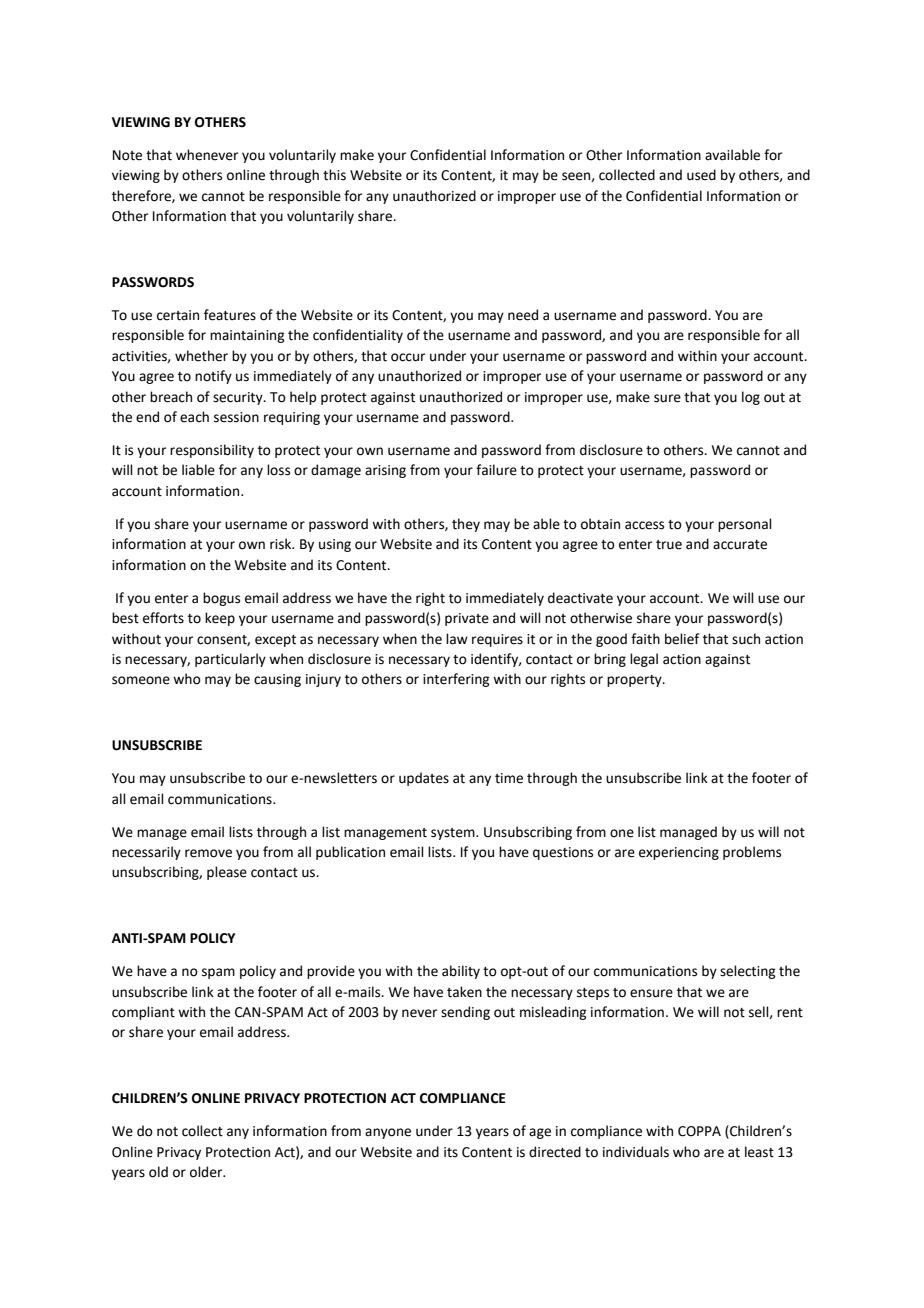  Describe the element at coordinates (207, 1172) in the screenshot. I see `older` at that location.
